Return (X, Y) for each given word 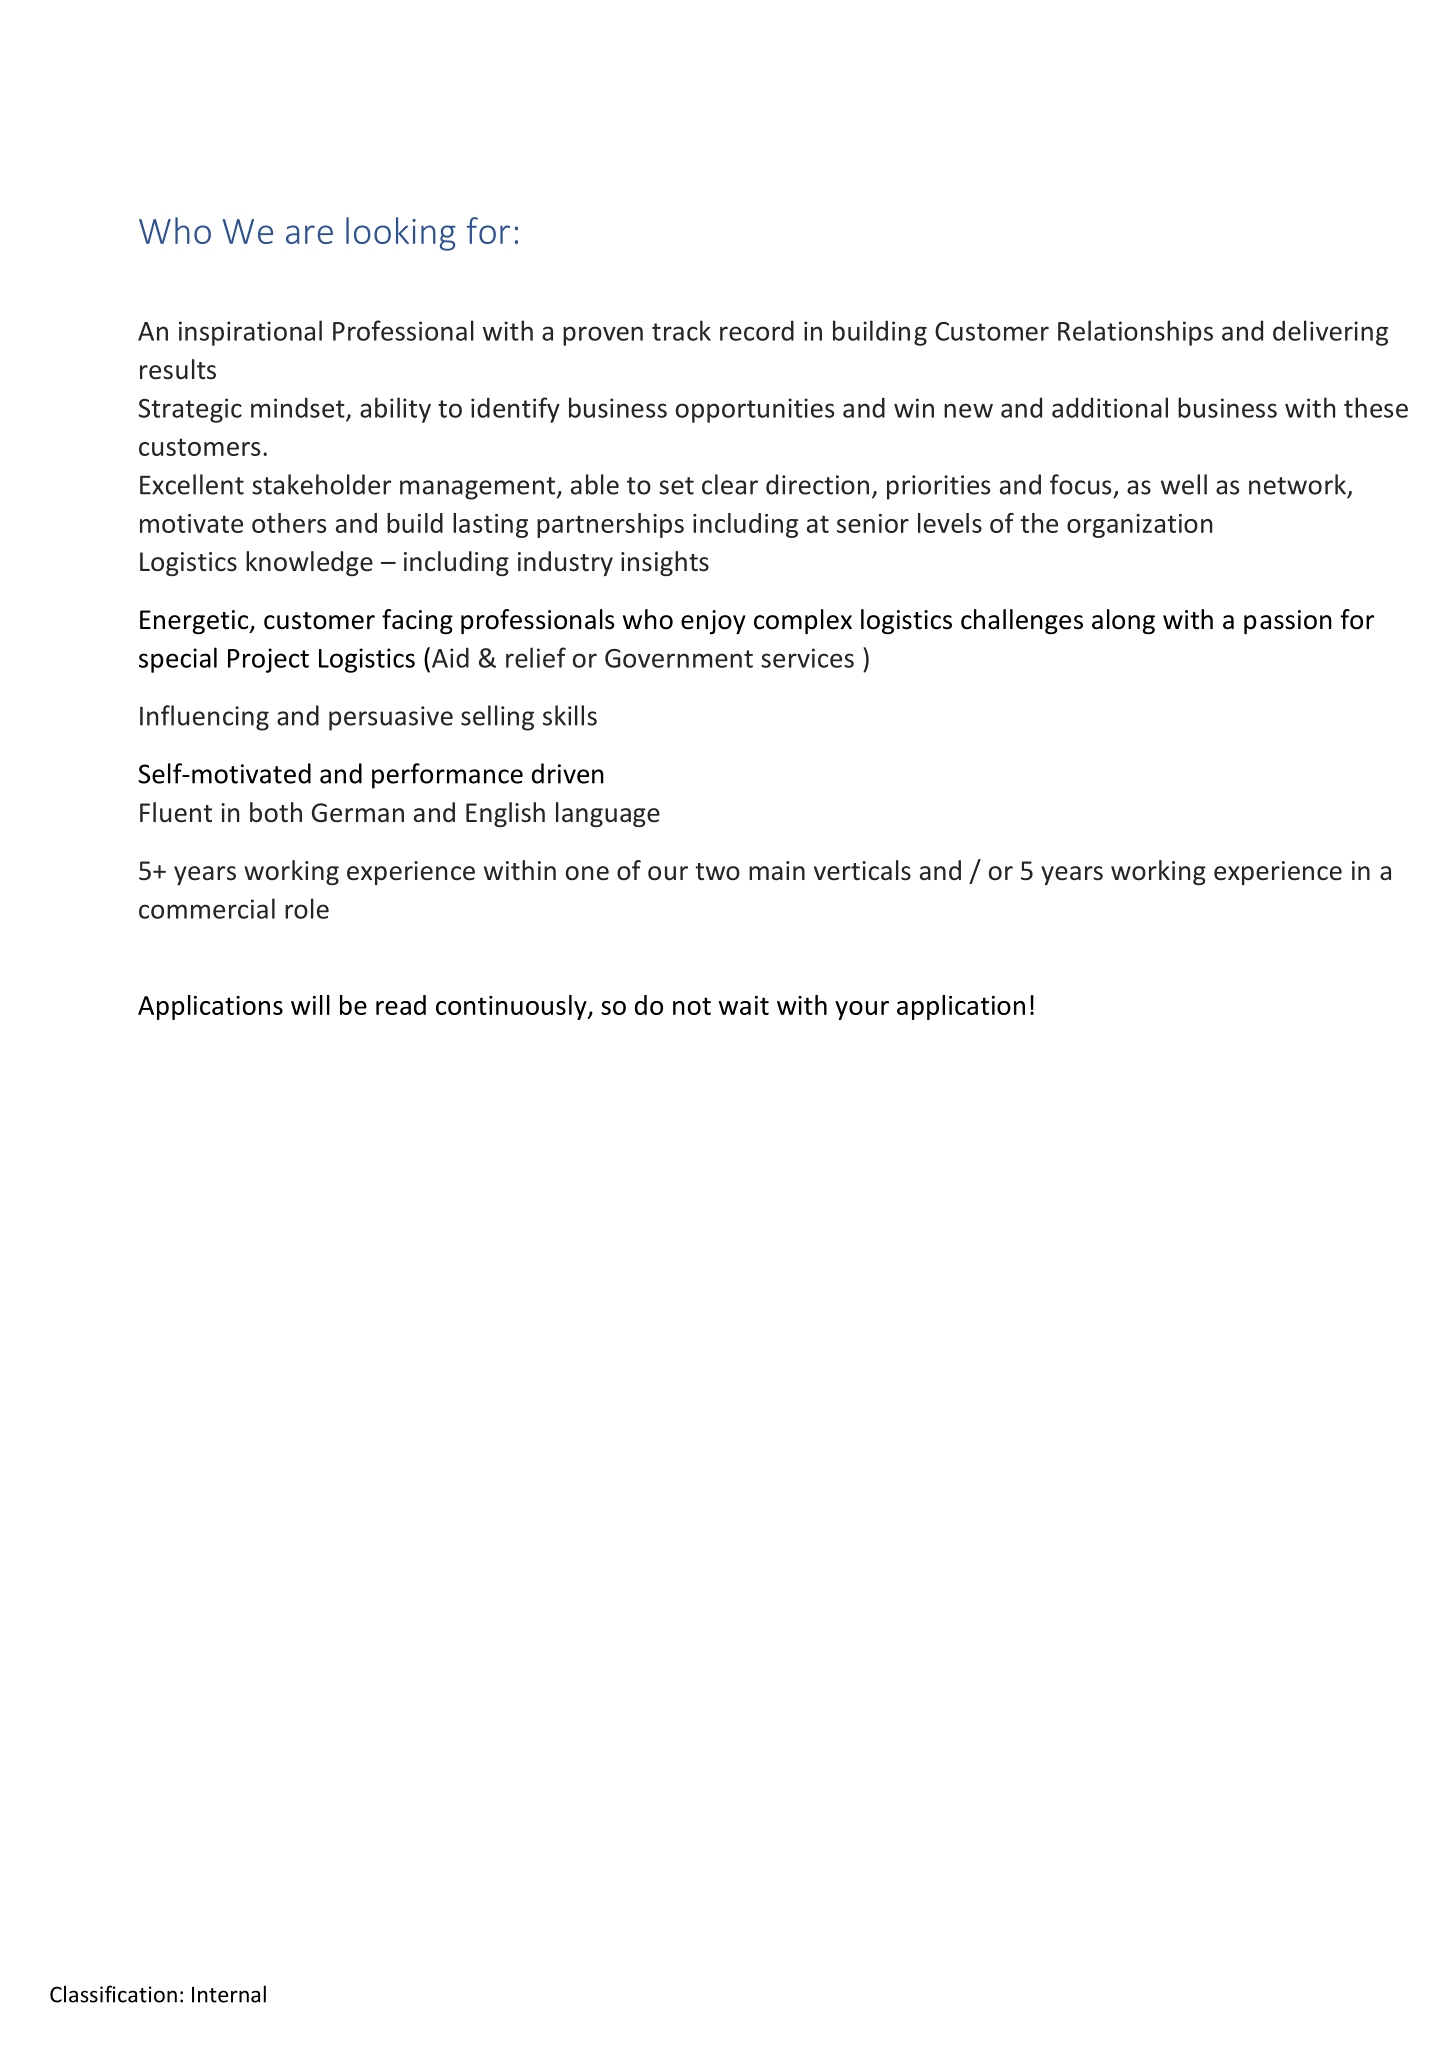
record (757, 330)
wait (744, 1005)
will (310, 1005)
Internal (229, 1994)
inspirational (250, 333)
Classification (113, 1994)
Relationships (1135, 333)
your (862, 1010)
